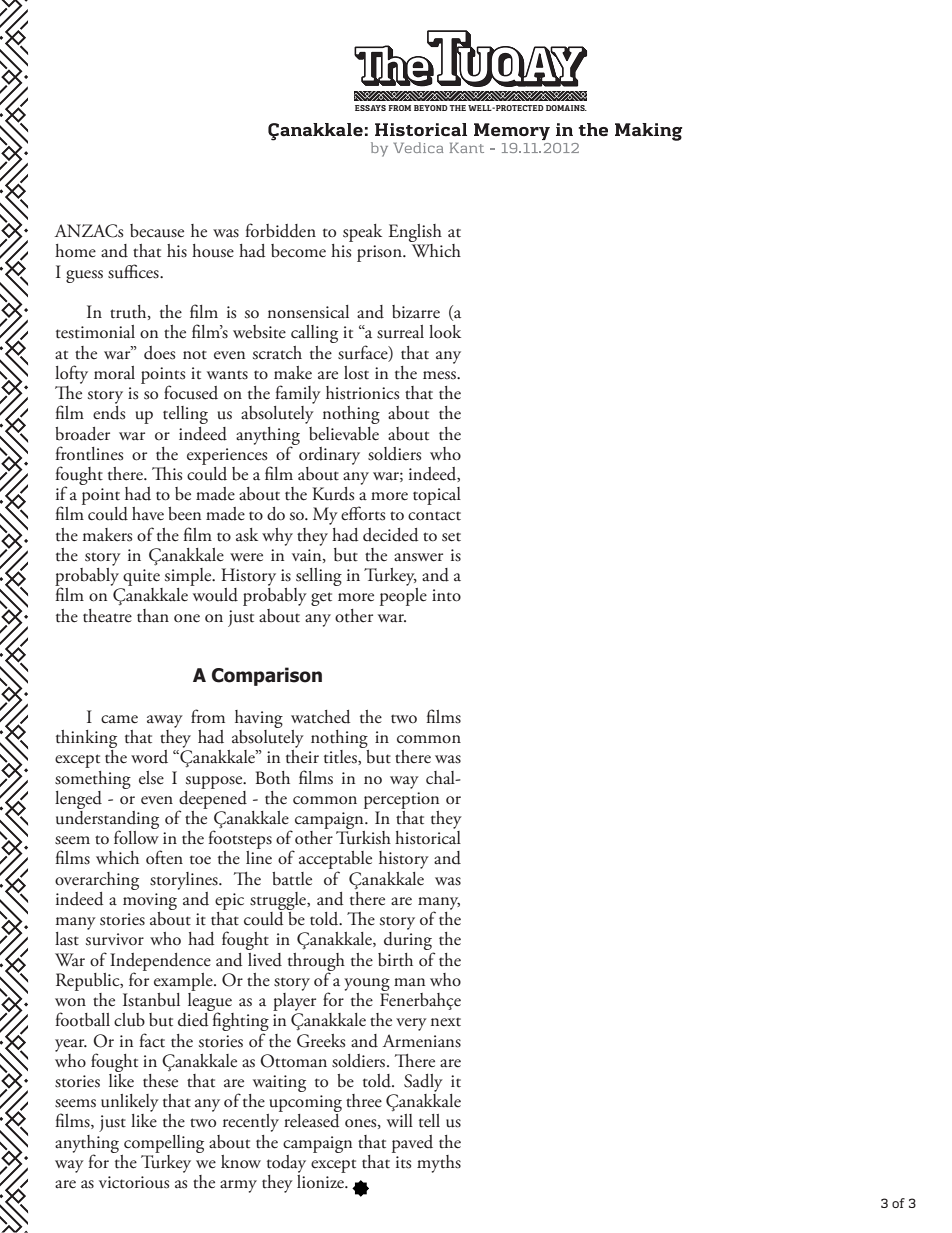 The width and height of the screenshot is (952, 1233). I want to click on theatre, so click(107, 616).
